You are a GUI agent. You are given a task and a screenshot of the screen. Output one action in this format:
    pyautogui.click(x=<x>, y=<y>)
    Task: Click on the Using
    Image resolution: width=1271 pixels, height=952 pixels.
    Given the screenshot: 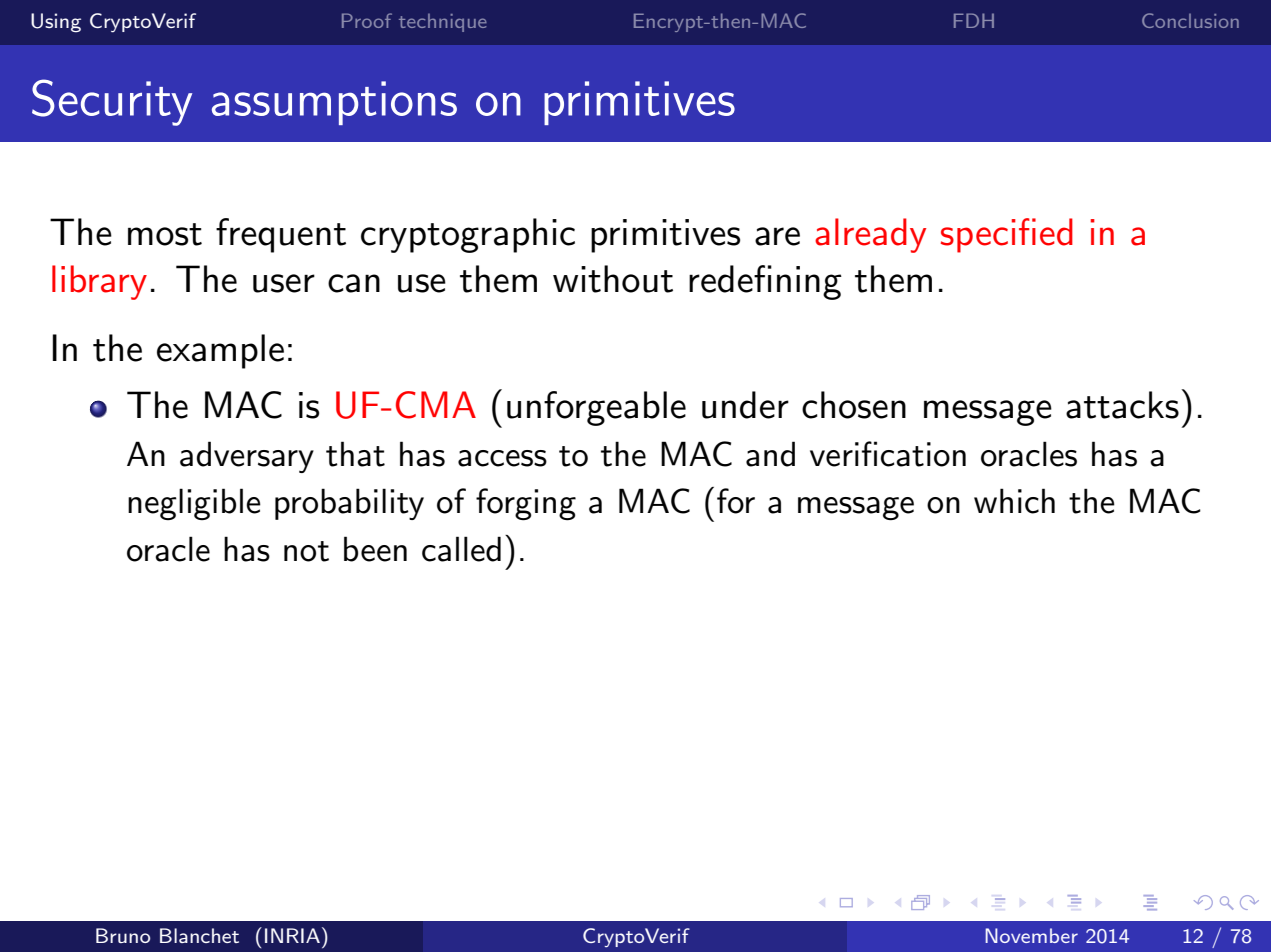 What is the action you would take?
    pyautogui.click(x=56, y=23)
